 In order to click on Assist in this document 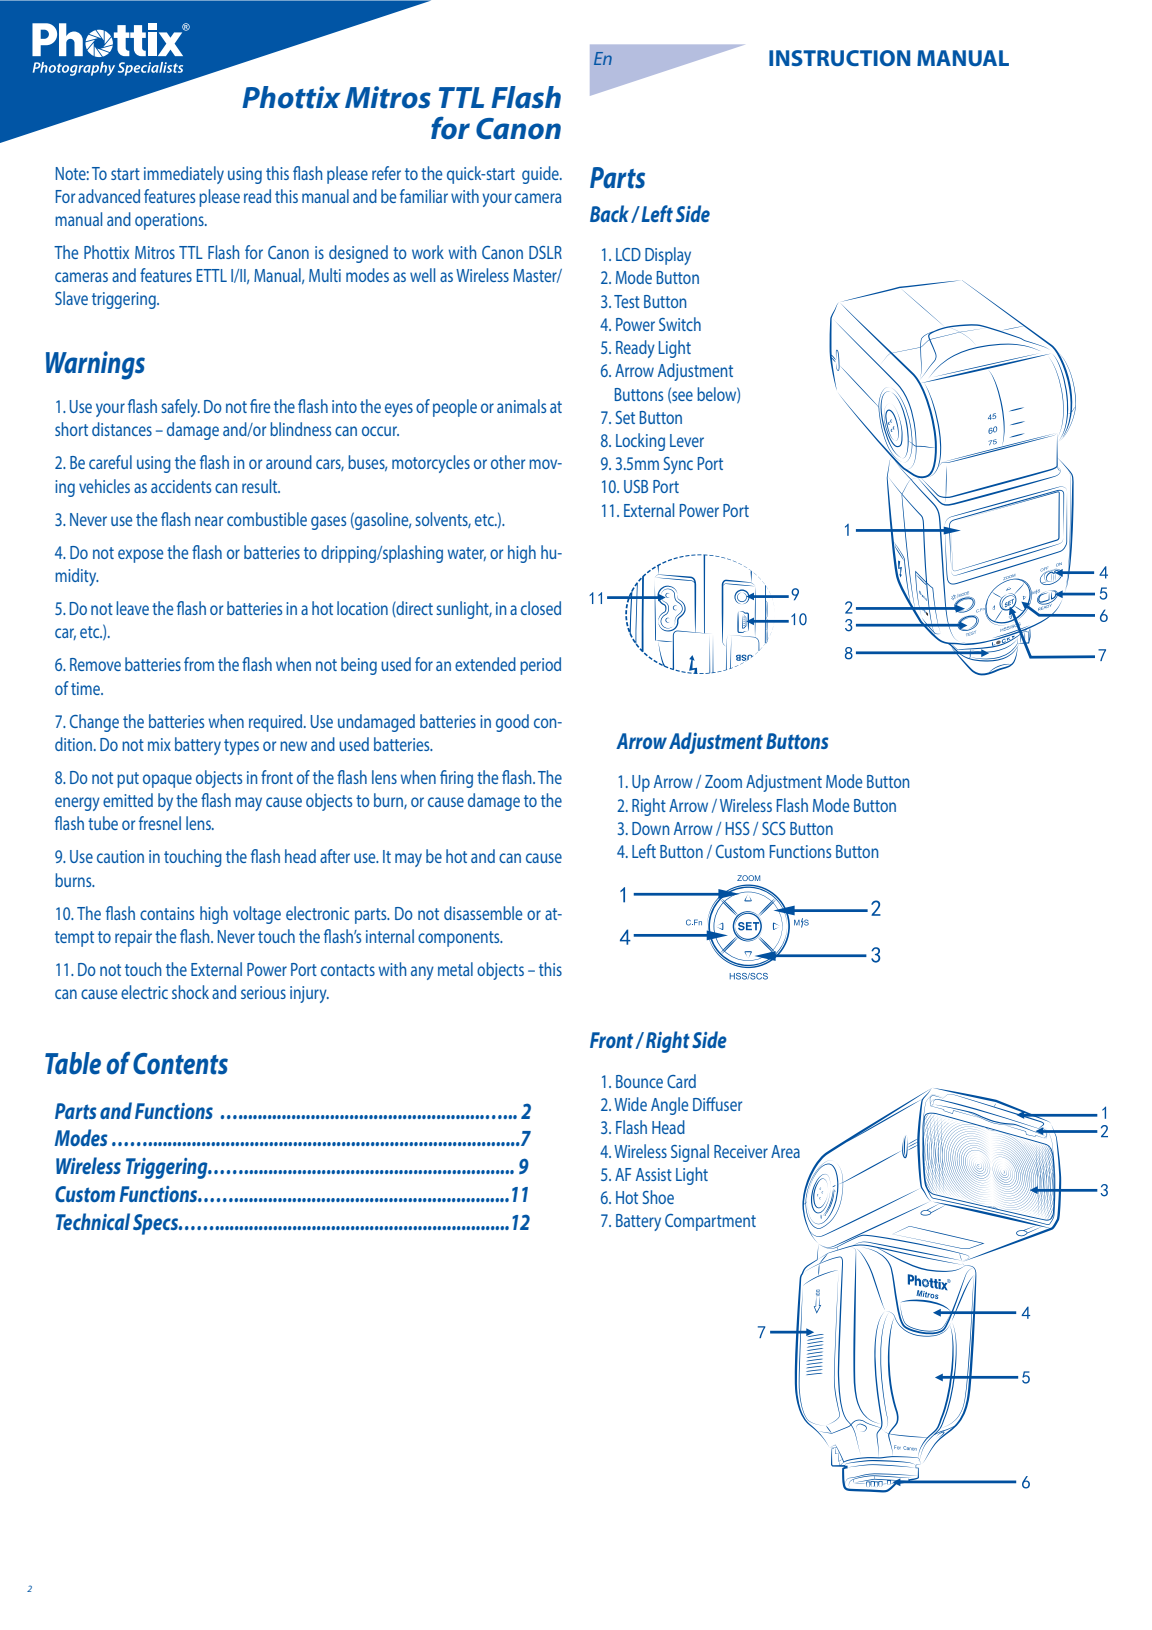, I will do `click(654, 1174)`.
